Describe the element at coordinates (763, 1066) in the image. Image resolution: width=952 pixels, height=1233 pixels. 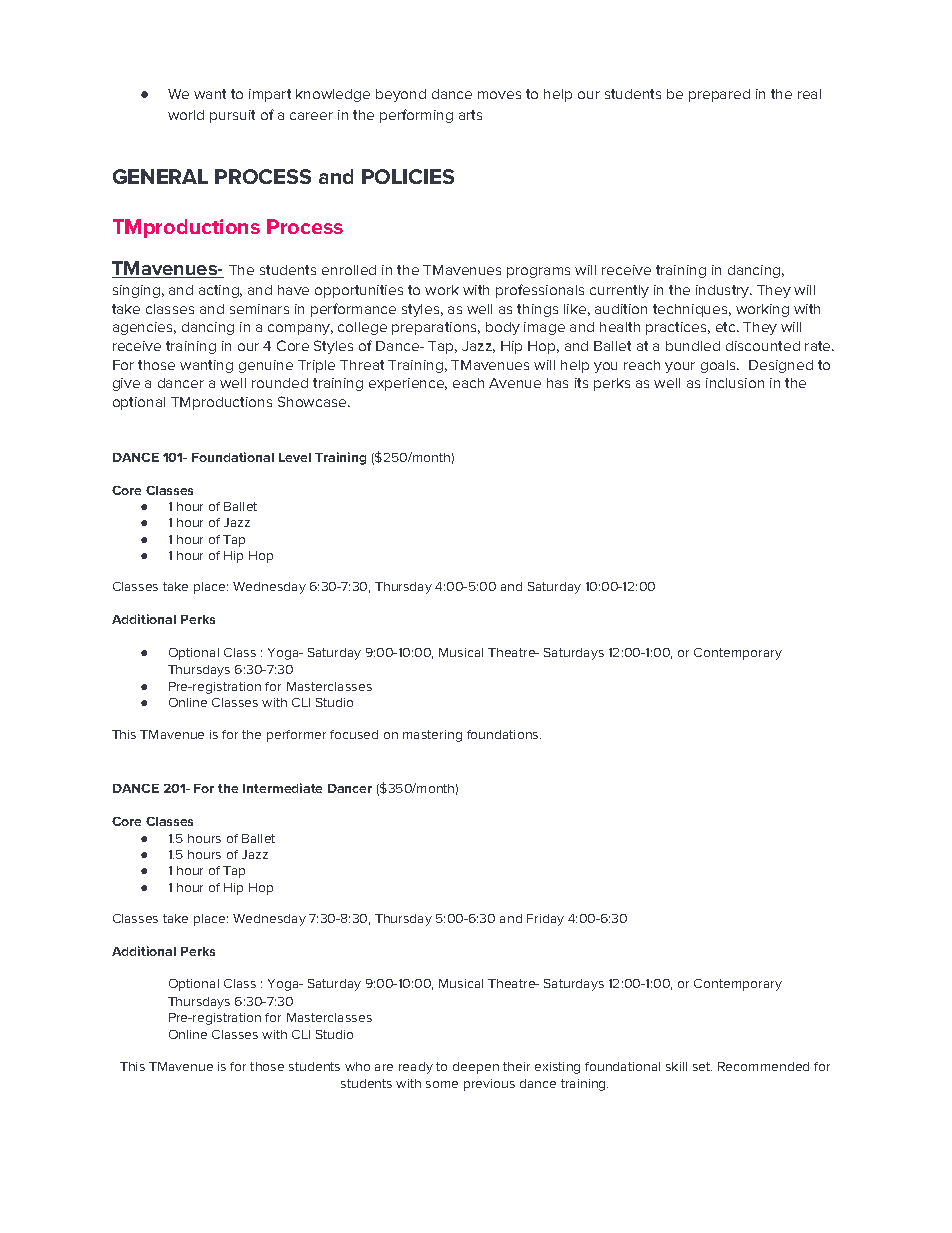
I see `Recommended` at that location.
